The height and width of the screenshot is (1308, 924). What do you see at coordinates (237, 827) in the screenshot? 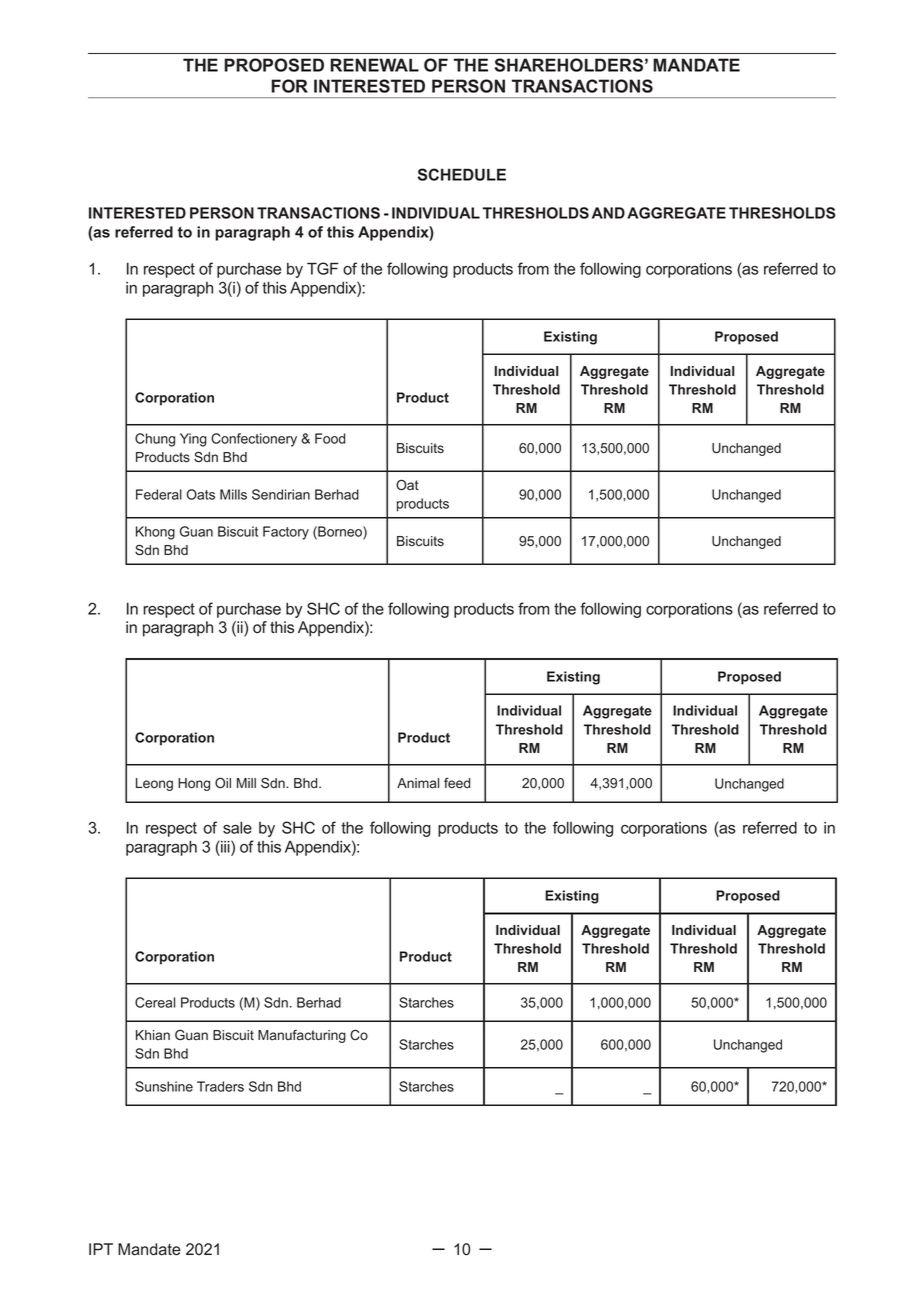
I see `sale` at bounding box center [237, 827].
